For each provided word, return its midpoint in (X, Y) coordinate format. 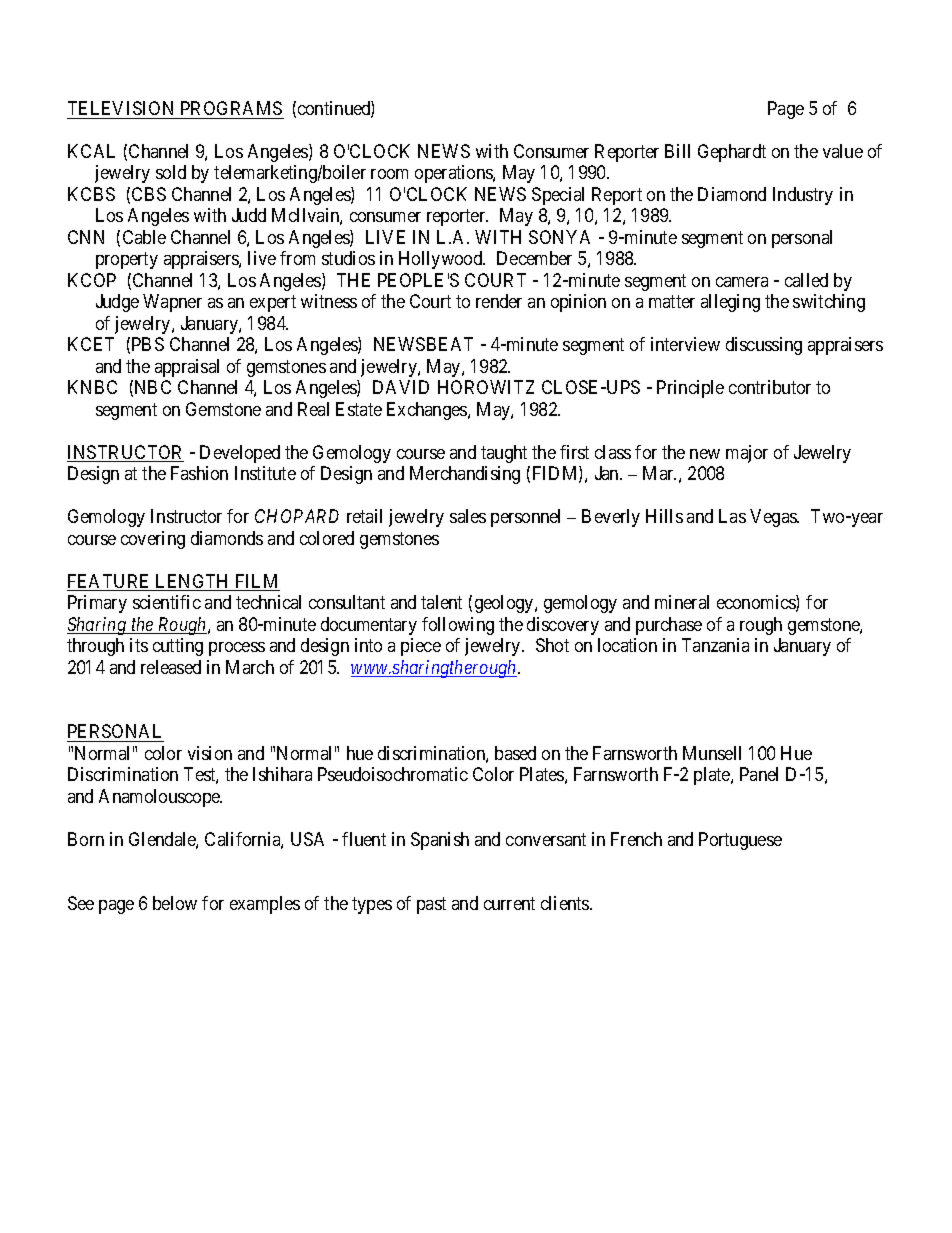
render (499, 301)
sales (468, 516)
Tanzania (715, 645)
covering (153, 540)
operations (454, 174)
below (175, 903)
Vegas (774, 518)
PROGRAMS (231, 108)
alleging (730, 303)
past (431, 905)
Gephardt (732, 153)
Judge (117, 303)
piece (421, 647)
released (171, 667)
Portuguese (740, 841)
